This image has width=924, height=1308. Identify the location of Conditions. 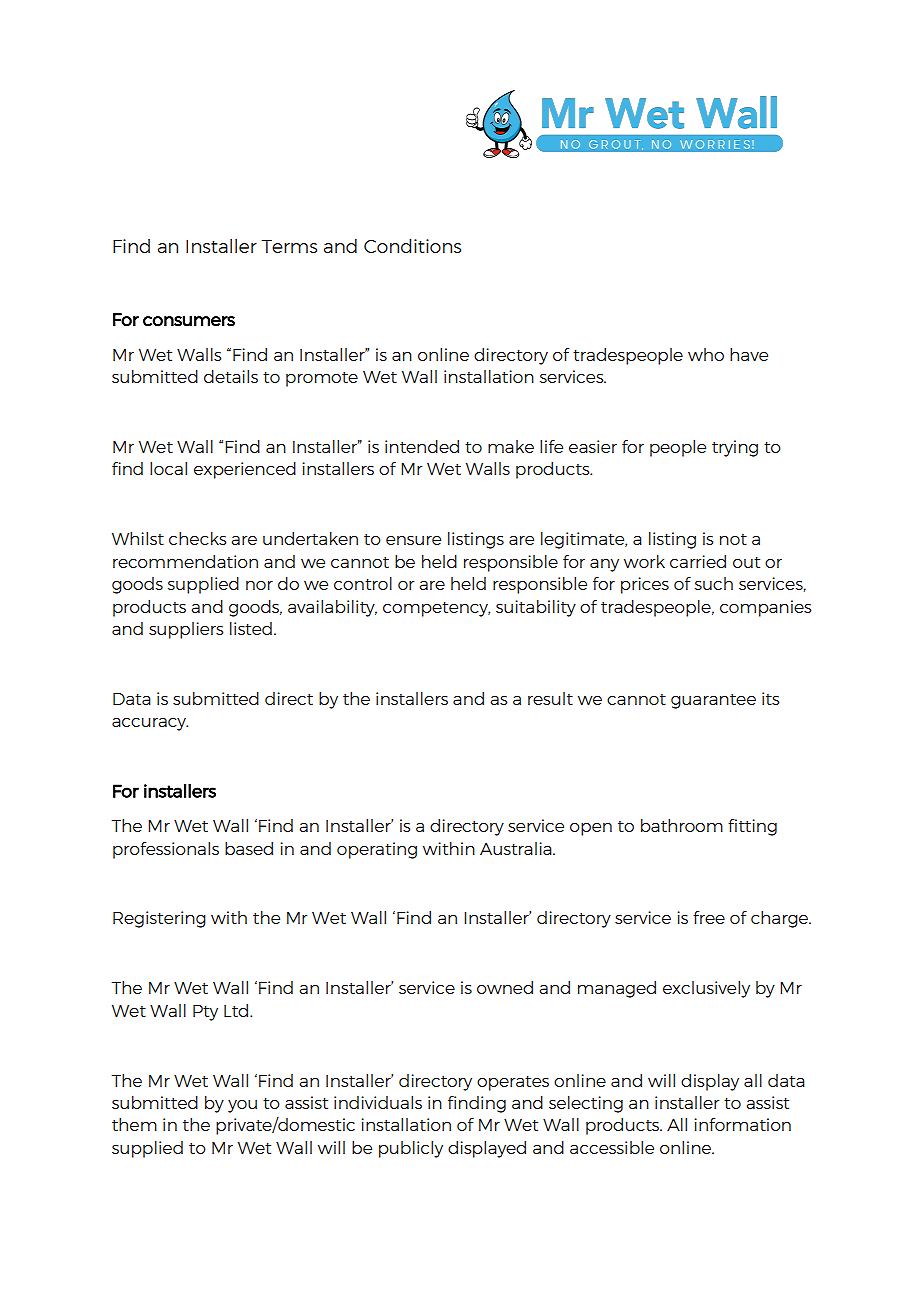
(412, 246).
